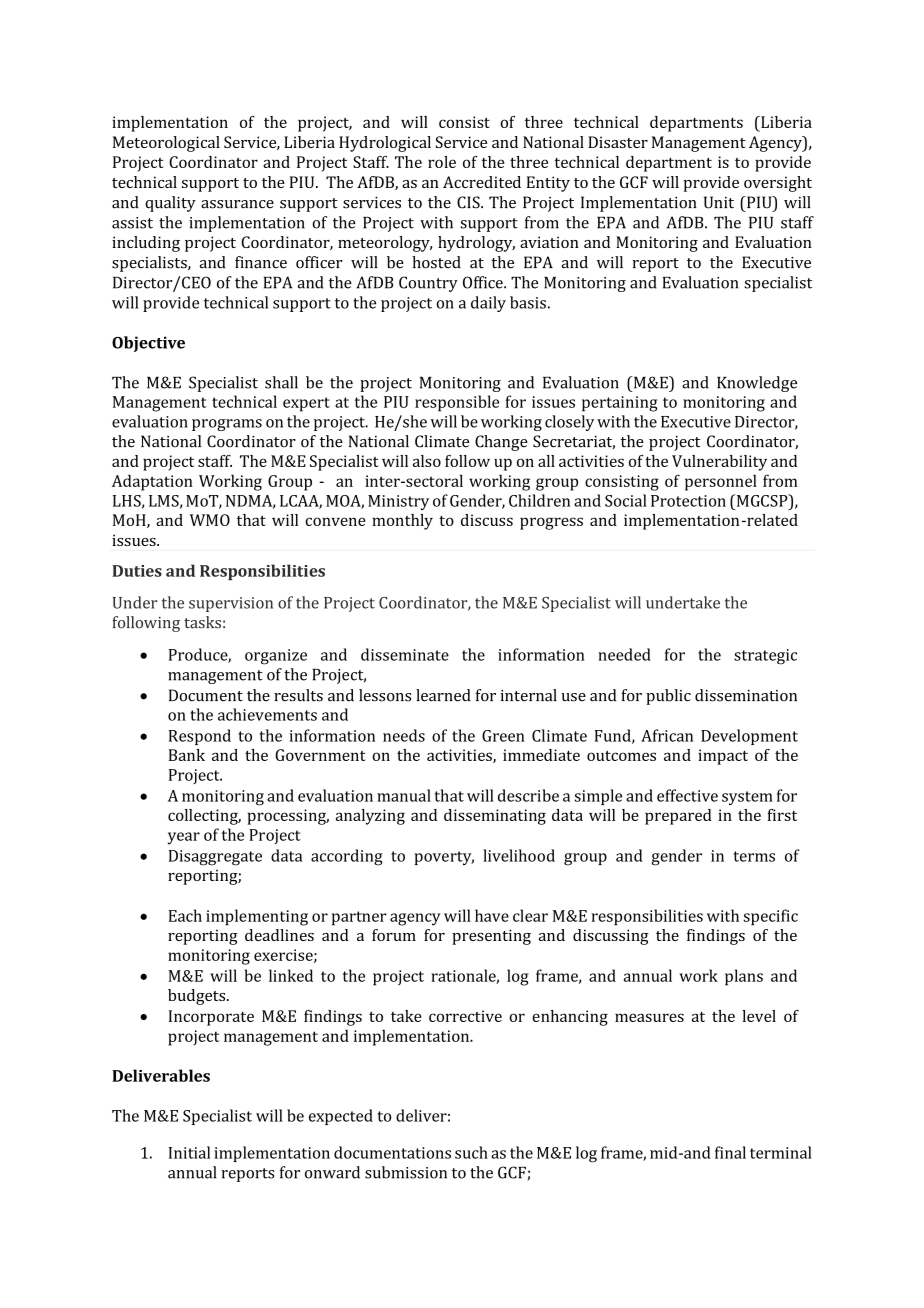 The image size is (924, 1308). What do you see at coordinates (185, 915) in the screenshot?
I see `Each` at bounding box center [185, 915].
